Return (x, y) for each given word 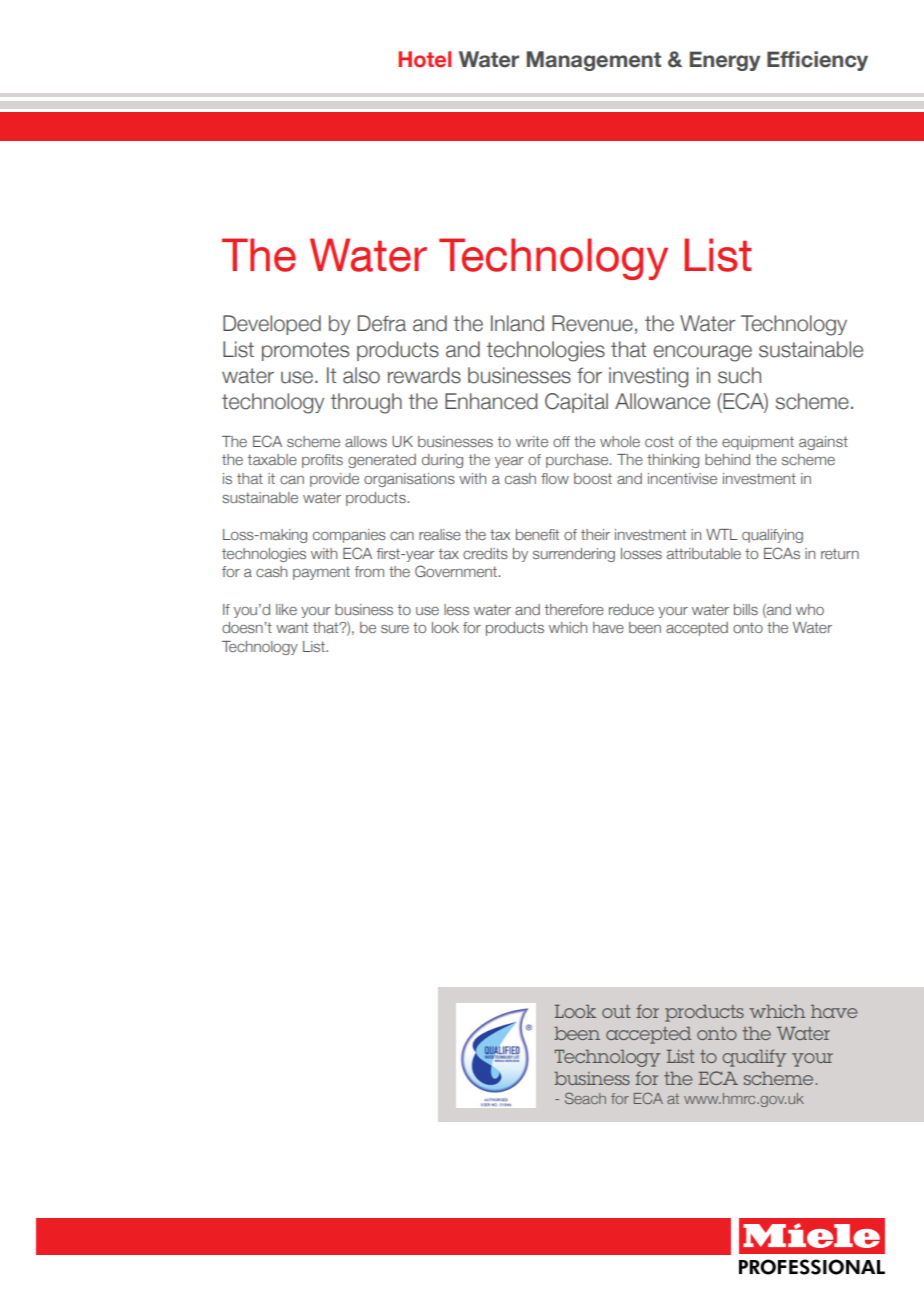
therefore (574, 609)
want (292, 628)
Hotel (424, 59)
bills (746, 609)
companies (349, 536)
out (616, 1011)
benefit (537, 534)
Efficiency (817, 61)
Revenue (592, 323)
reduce (631, 609)
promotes (305, 351)
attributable (704, 553)
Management (594, 61)
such (739, 375)
